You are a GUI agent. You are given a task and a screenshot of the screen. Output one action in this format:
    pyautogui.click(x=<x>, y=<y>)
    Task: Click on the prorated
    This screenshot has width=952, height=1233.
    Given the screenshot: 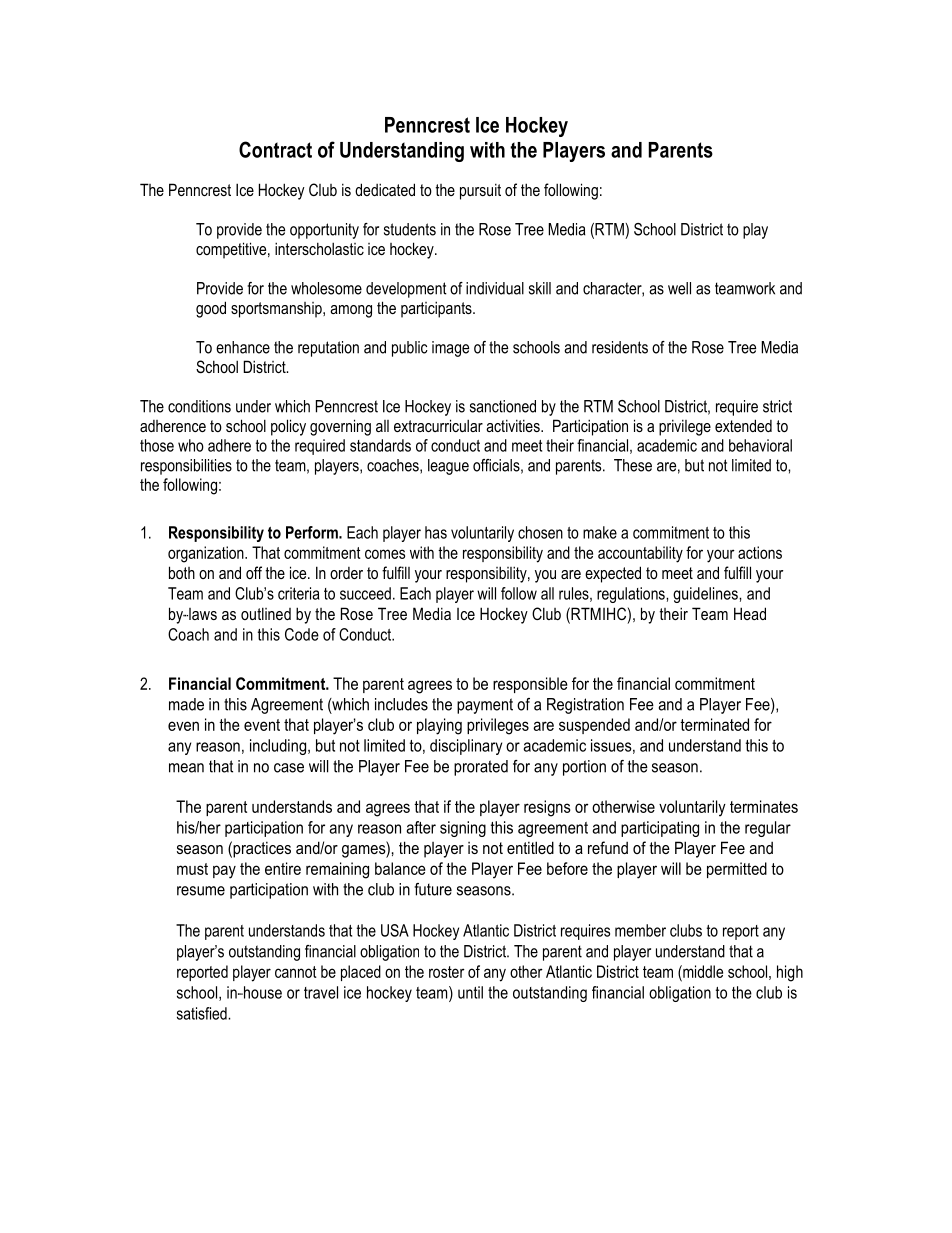 What is the action you would take?
    pyautogui.click(x=481, y=768)
